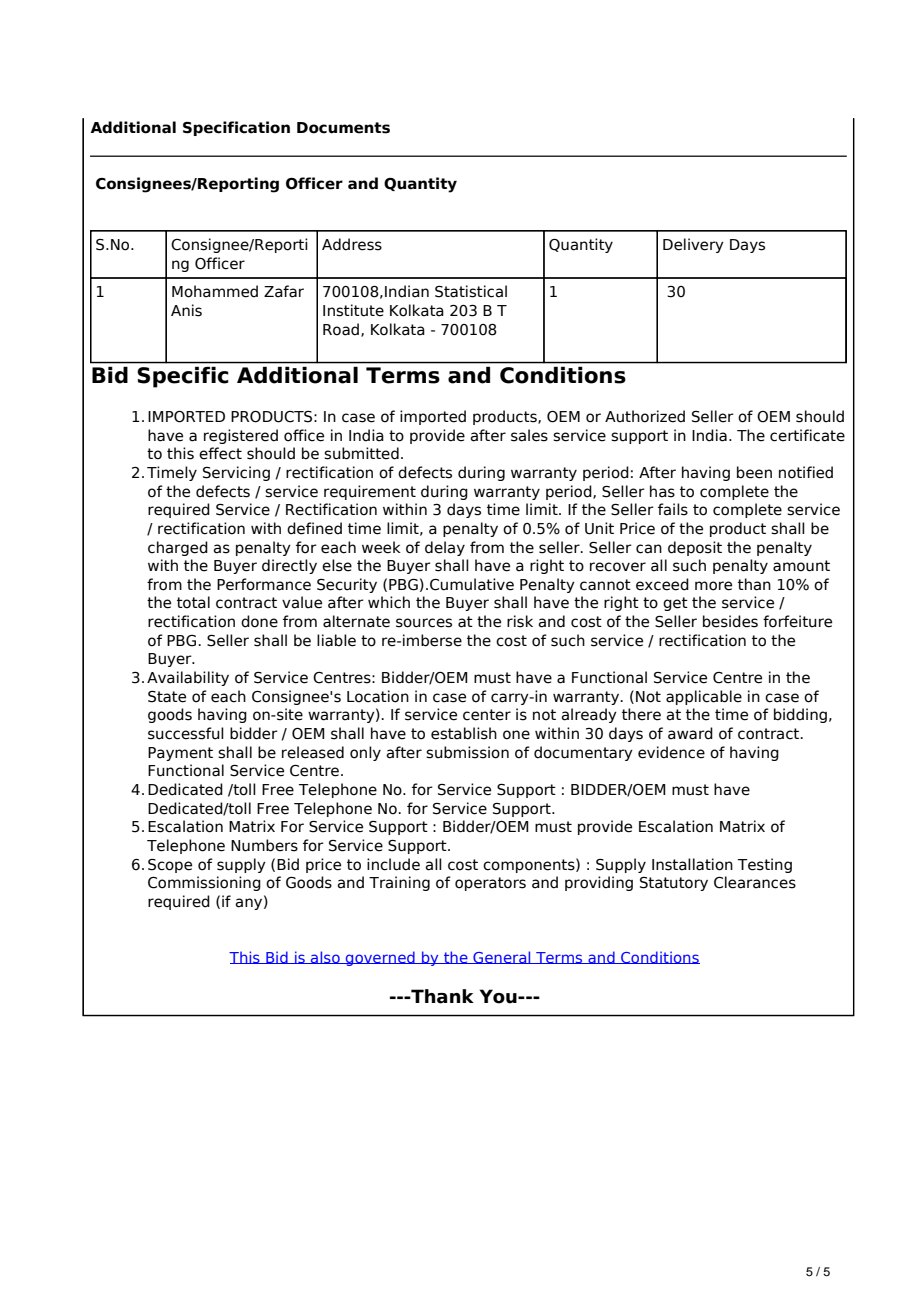 This screenshot has width=924, height=1308. What do you see at coordinates (464, 733) in the screenshot?
I see `establish` at bounding box center [464, 733].
